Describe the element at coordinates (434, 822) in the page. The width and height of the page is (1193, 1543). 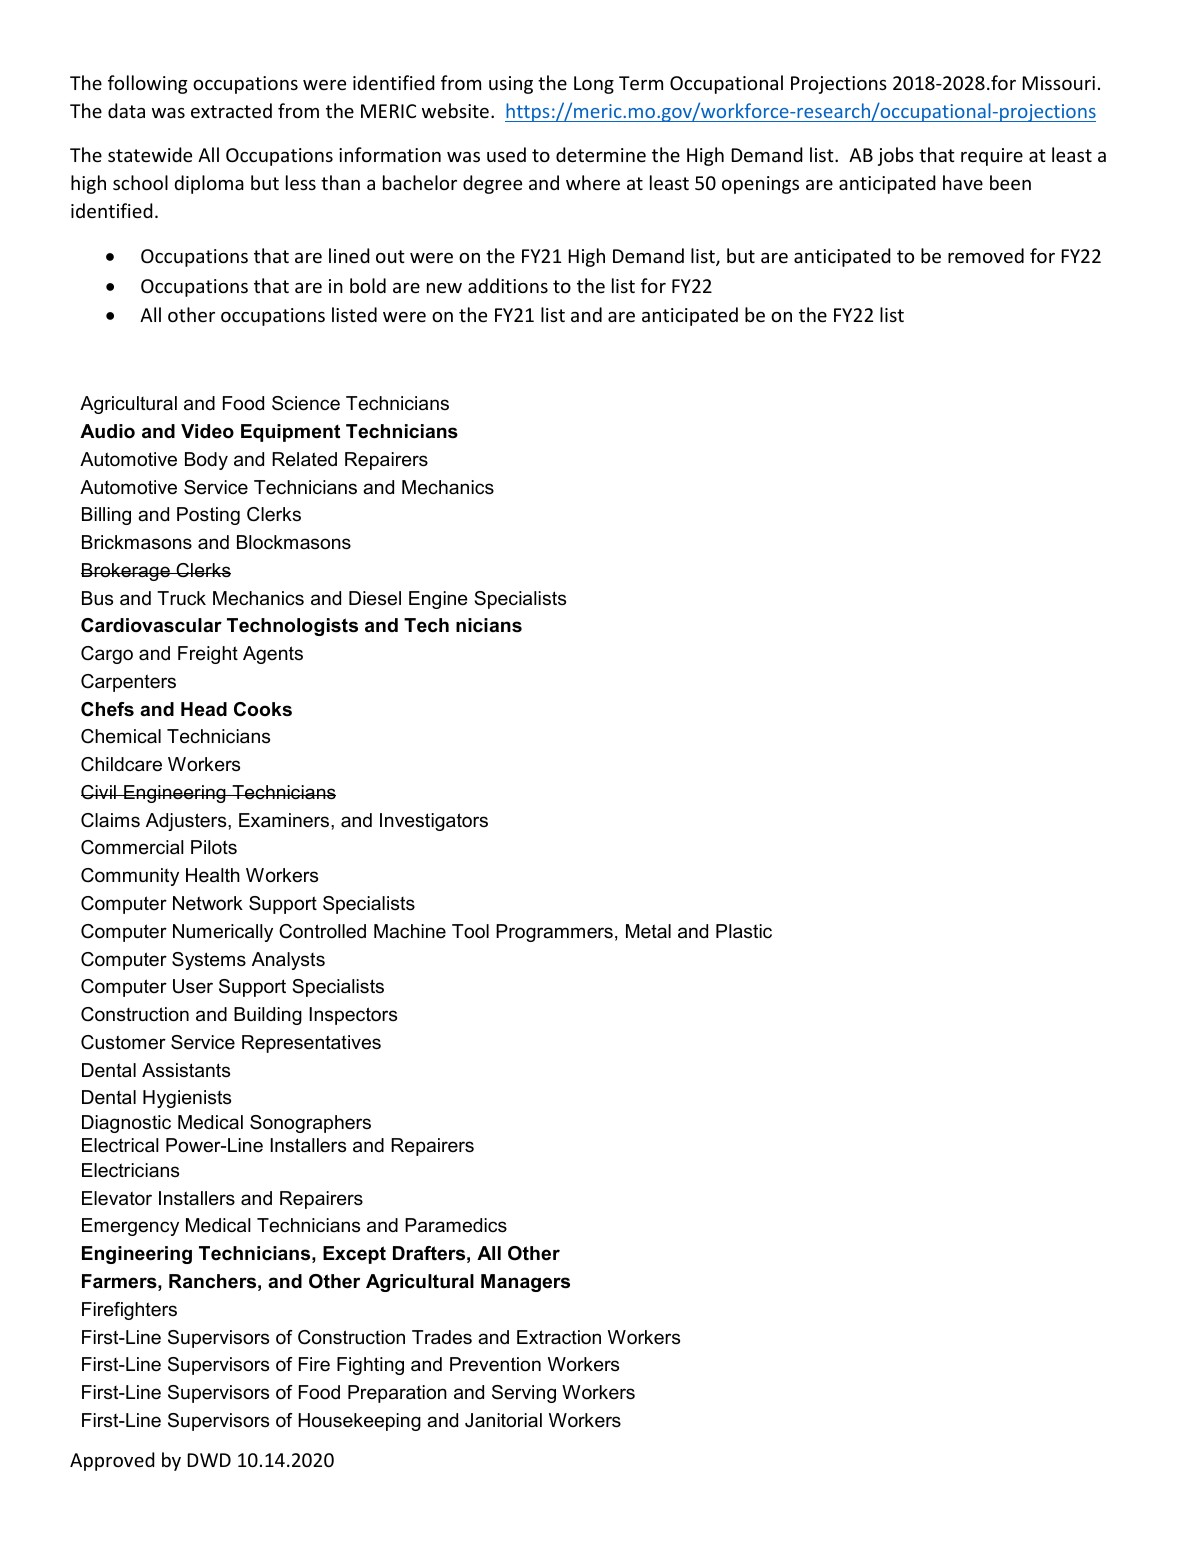
I see `Investigators` at that location.
